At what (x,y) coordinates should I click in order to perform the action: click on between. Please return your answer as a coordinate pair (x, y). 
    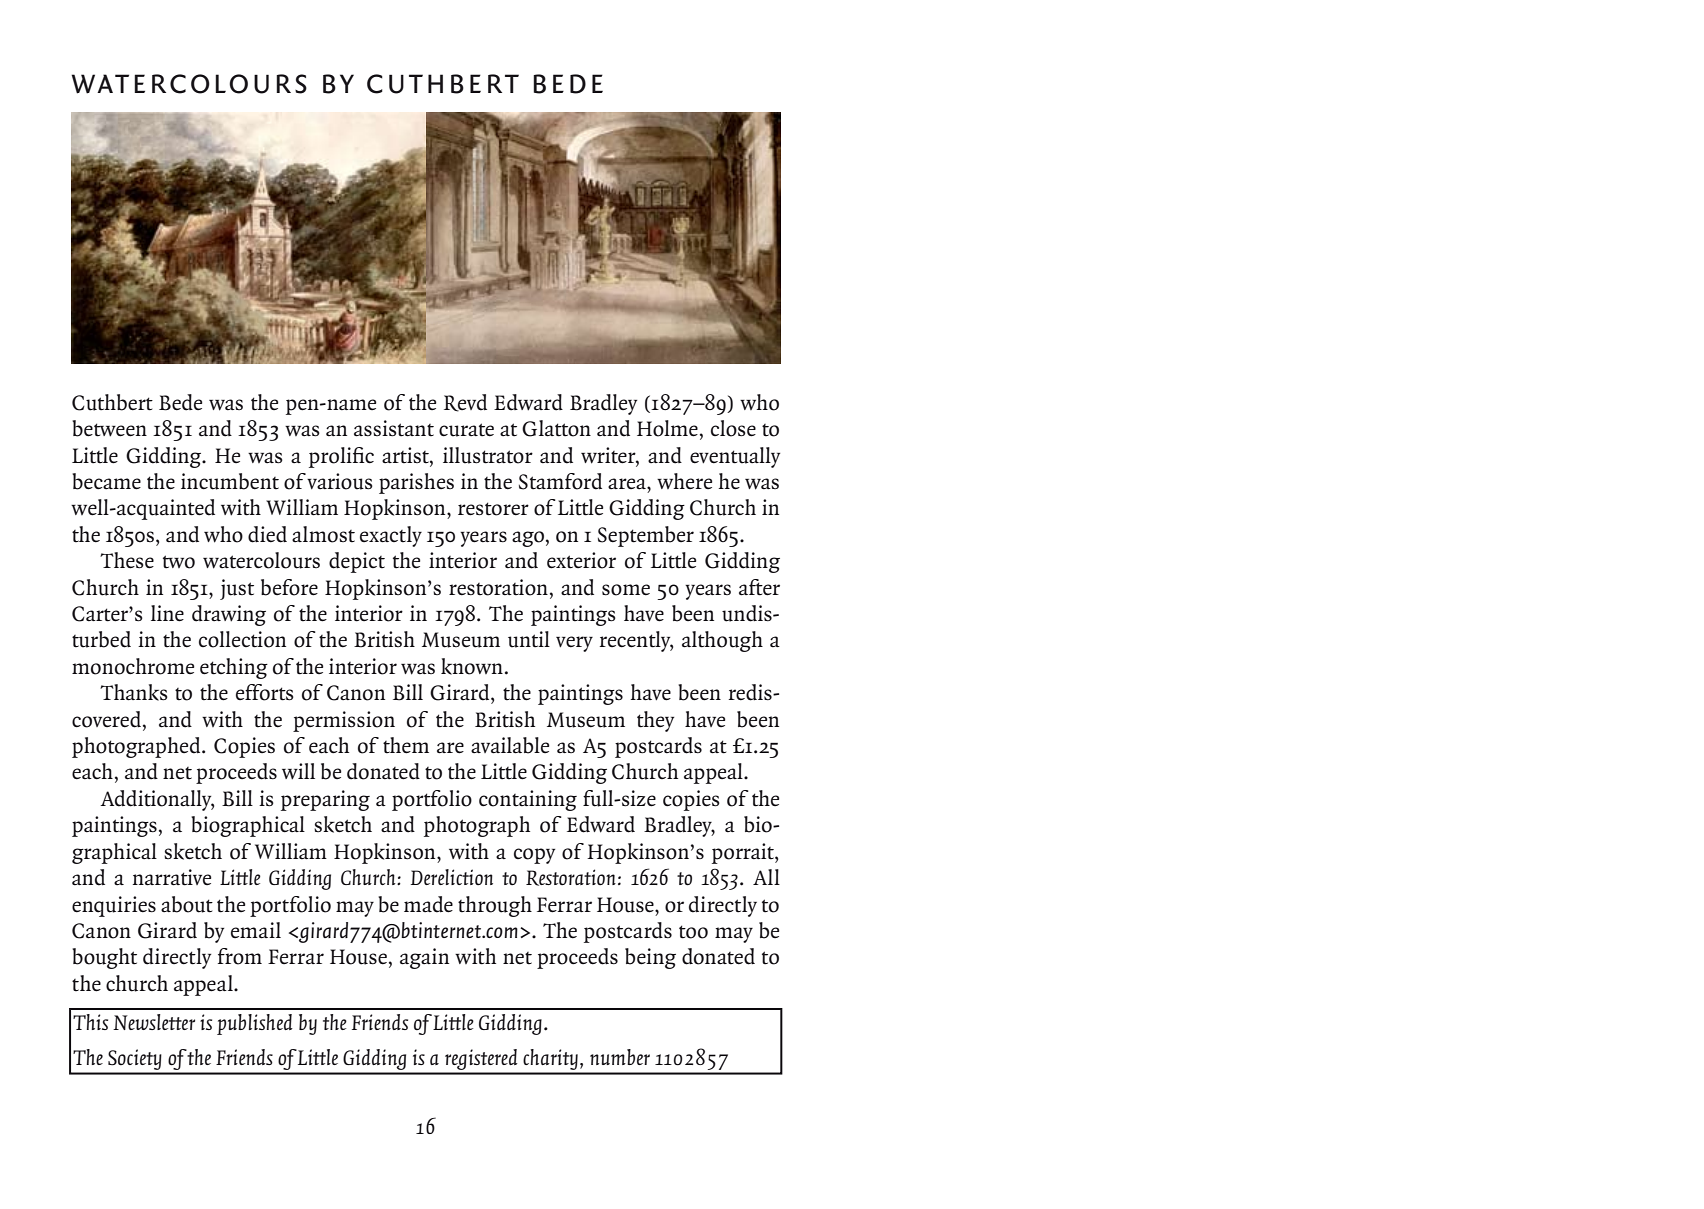
    Looking at the image, I should click on (109, 428).
